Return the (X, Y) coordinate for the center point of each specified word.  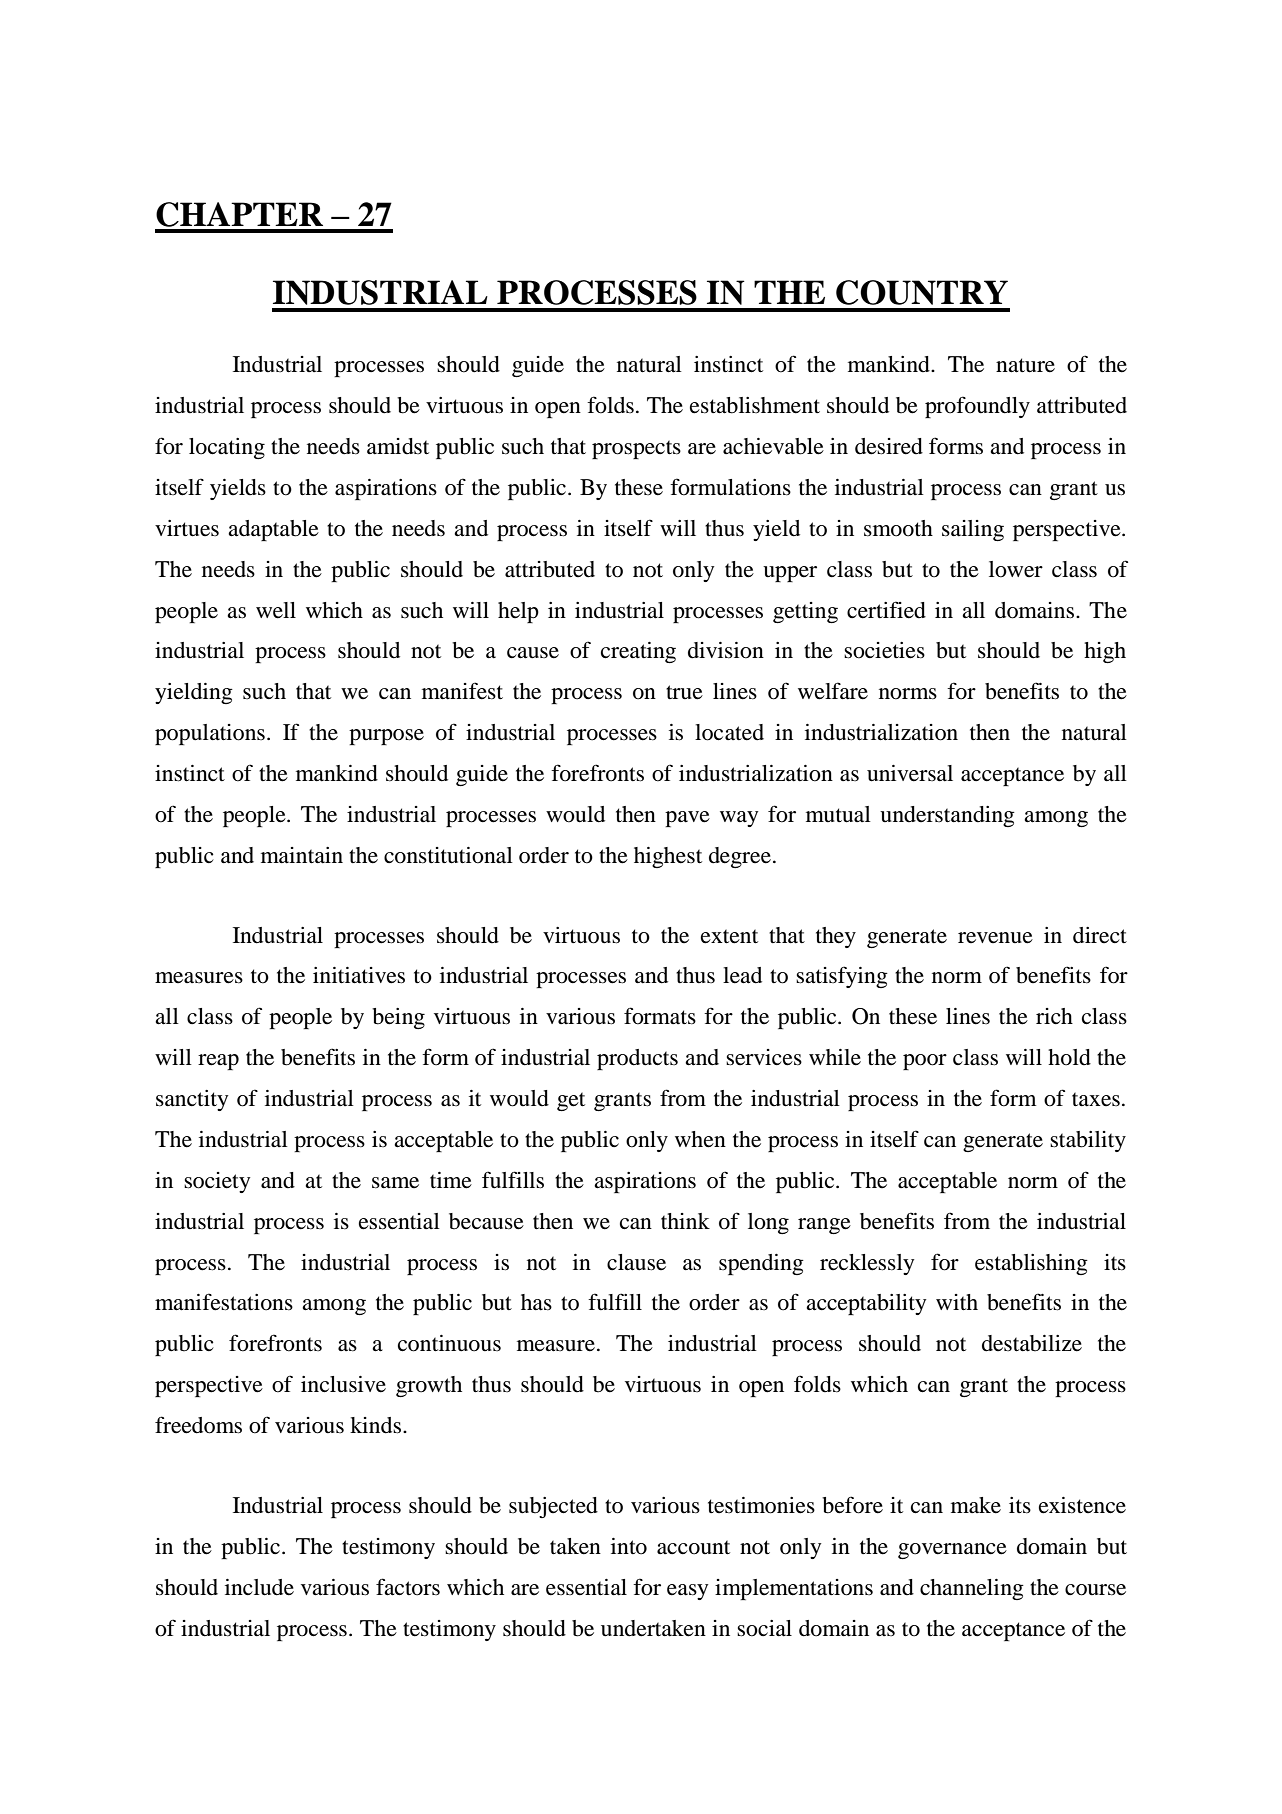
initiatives (359, 975)
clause (636, 1262)
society (217, 1182)
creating (638, 652)
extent (729, 936)
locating (227, 448)
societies (884, 650)
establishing (1031, 1264)
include (259, 1587)
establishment (755, 405)
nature (1025, 365)
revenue (995, 938)
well (276, 610)
